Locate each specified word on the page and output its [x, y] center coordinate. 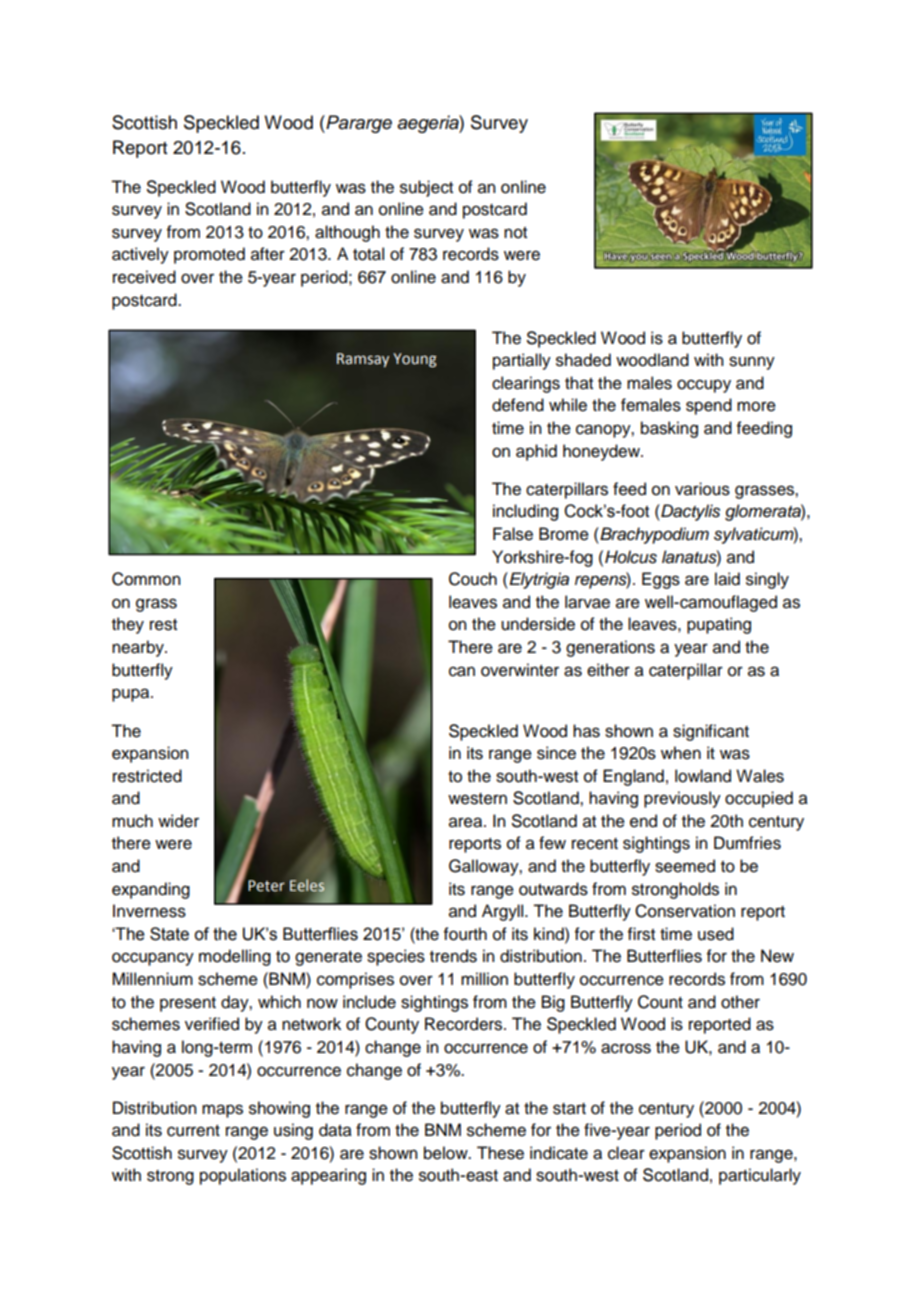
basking [669, 429]
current [193, 1131]
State [169, 934]
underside [538, 624]
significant [711, 732]
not [515, 233]
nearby [139, 648]
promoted [209, 255]
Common [146, 579]
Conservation [685, 911]
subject [426, 188]
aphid [536, 452]
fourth [465, 934]
